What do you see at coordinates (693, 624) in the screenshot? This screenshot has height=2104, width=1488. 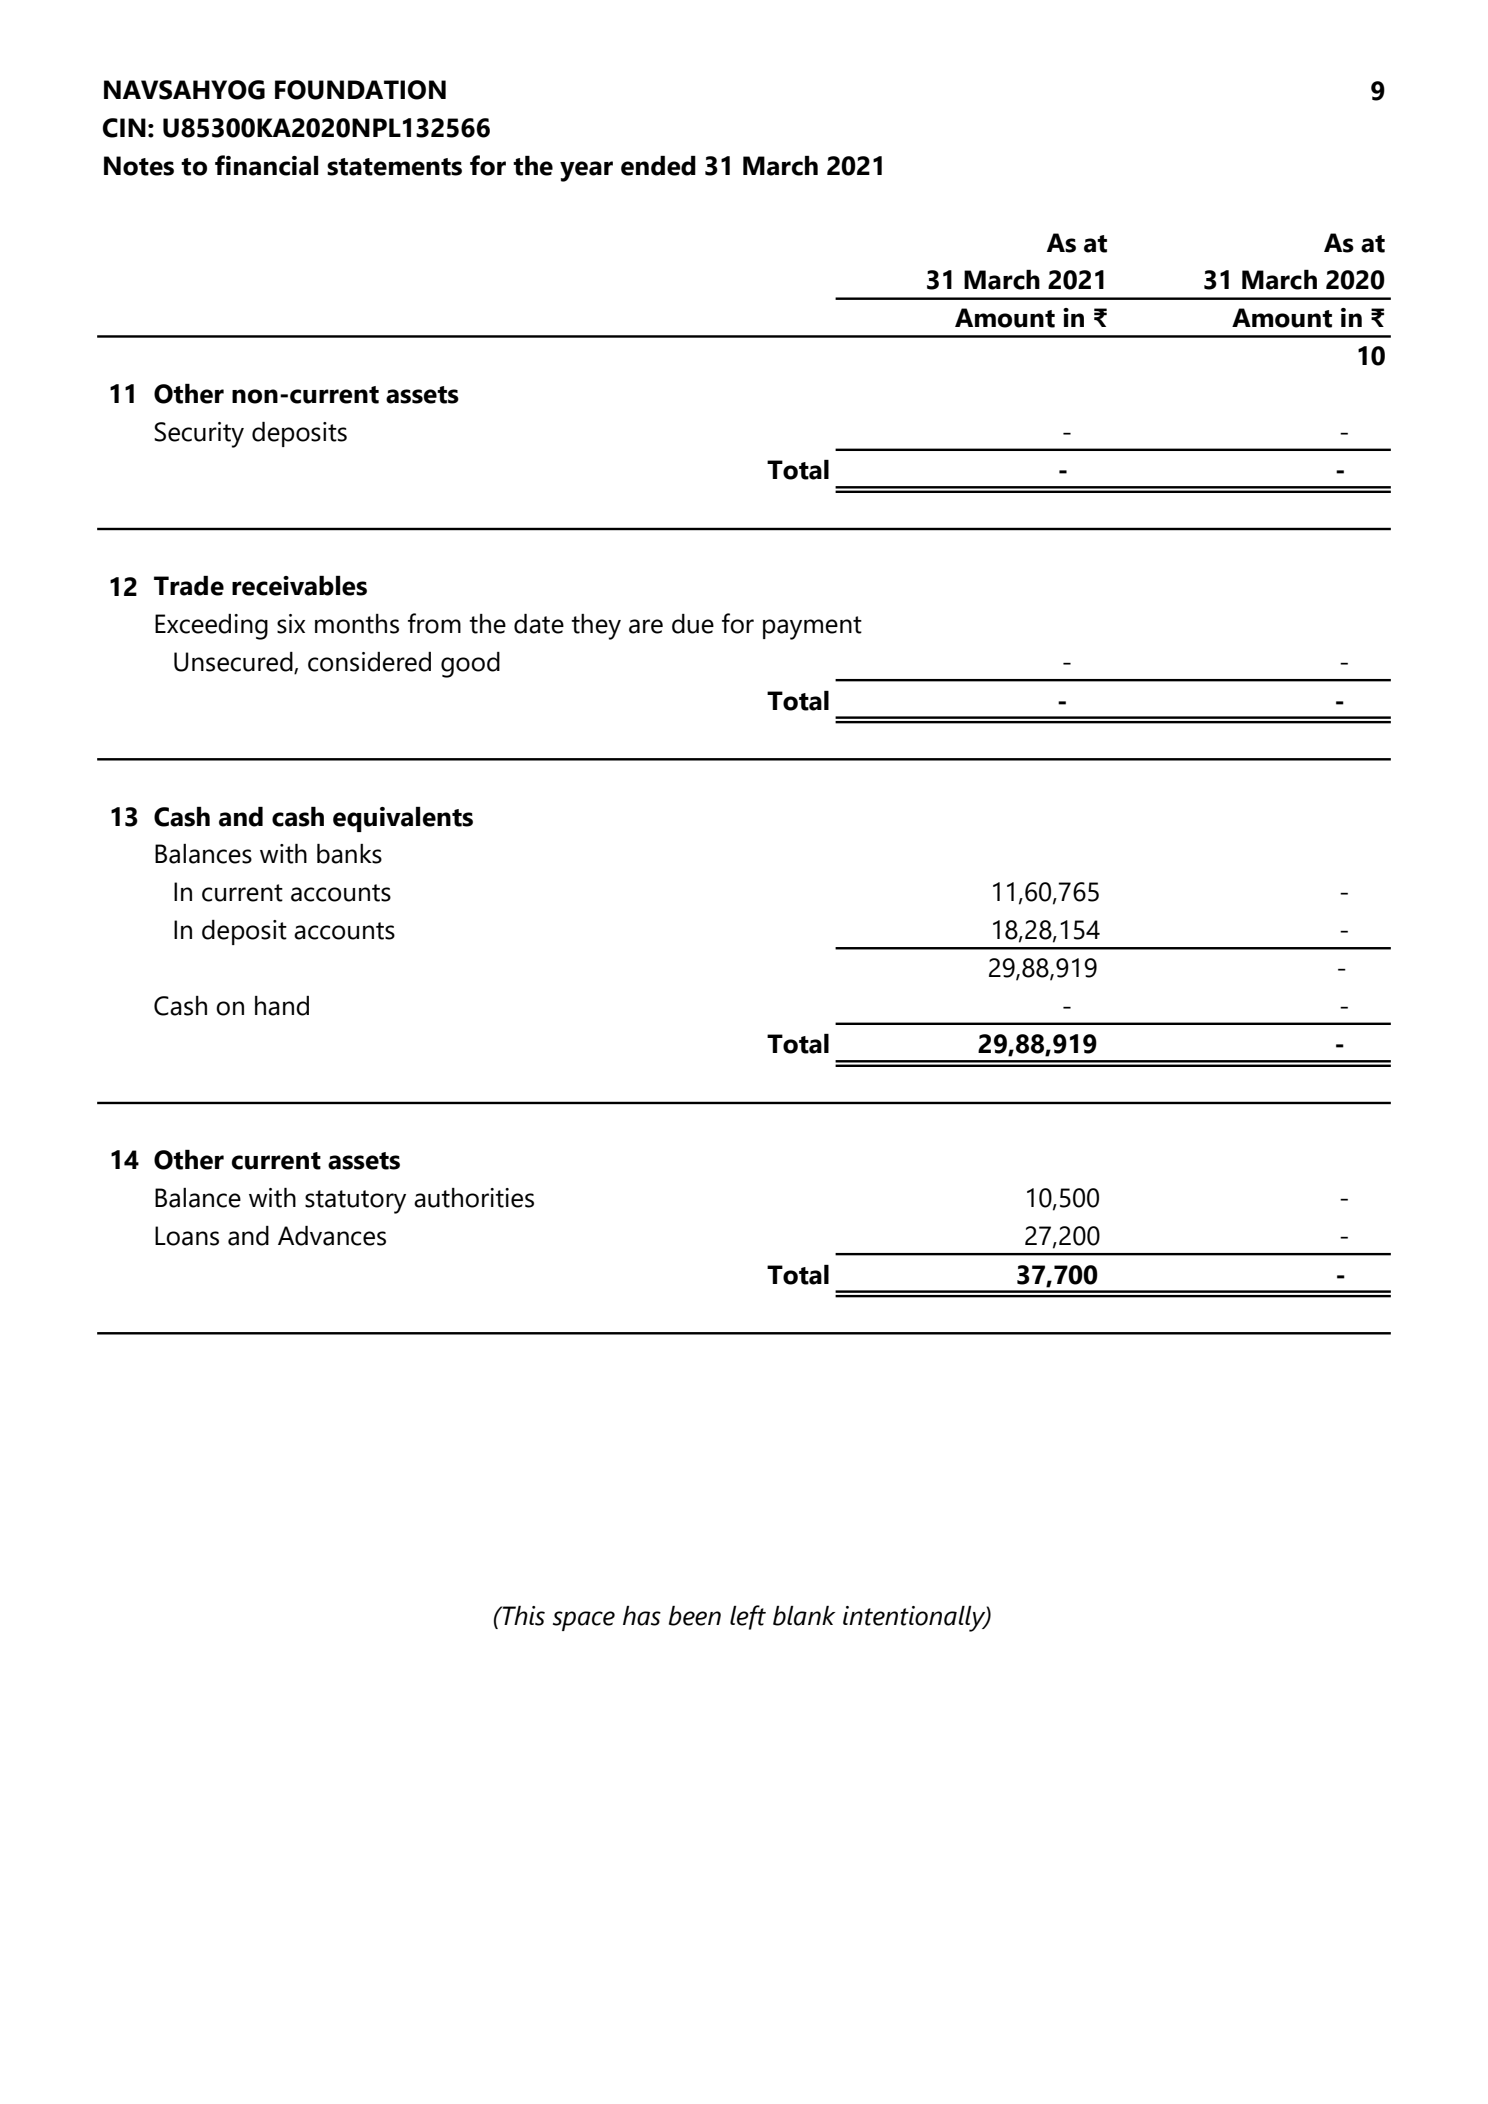 I see `due` at bounding box center [693, 624].
